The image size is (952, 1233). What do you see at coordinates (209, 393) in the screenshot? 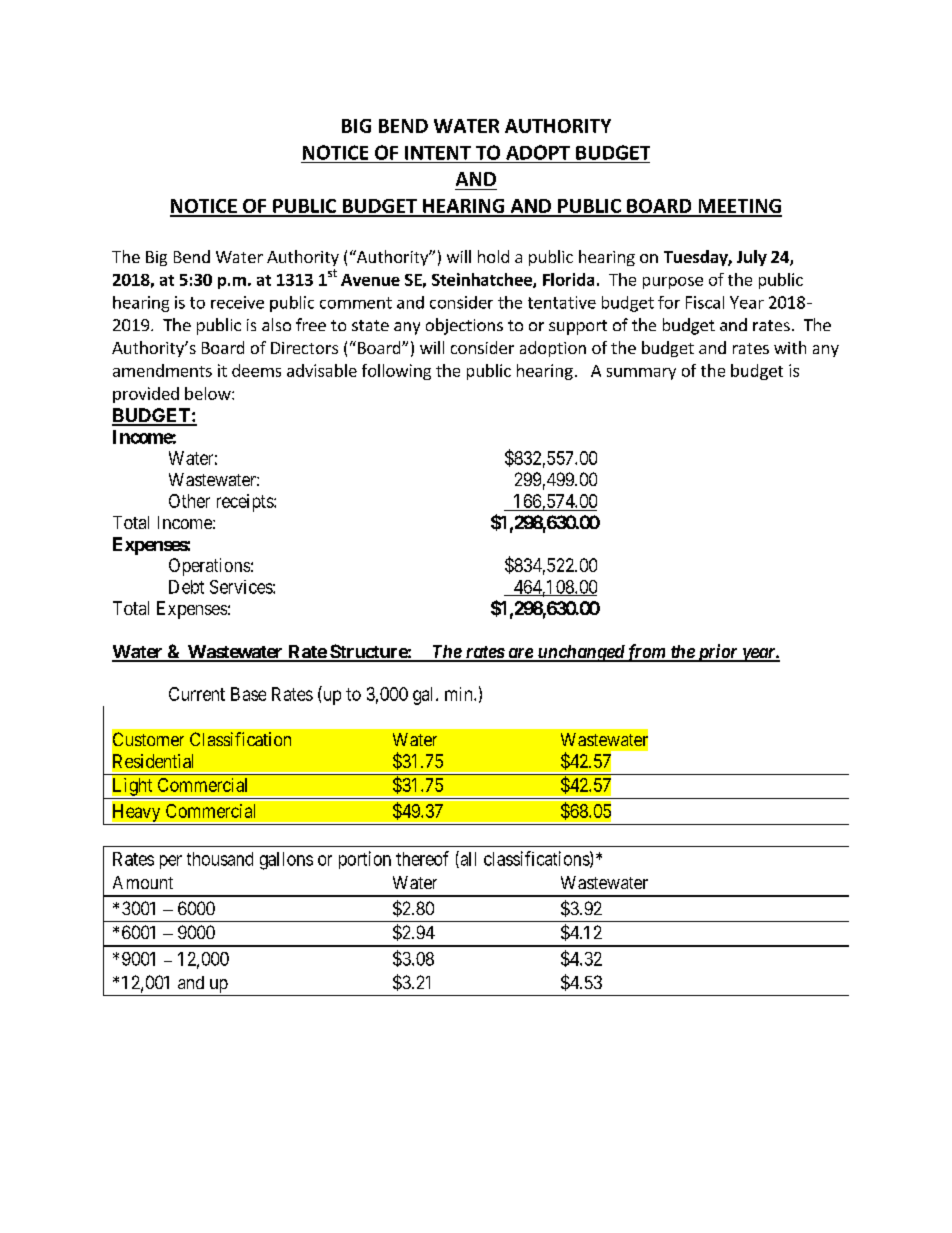
I see `below` at bounding box center [209, 393].
